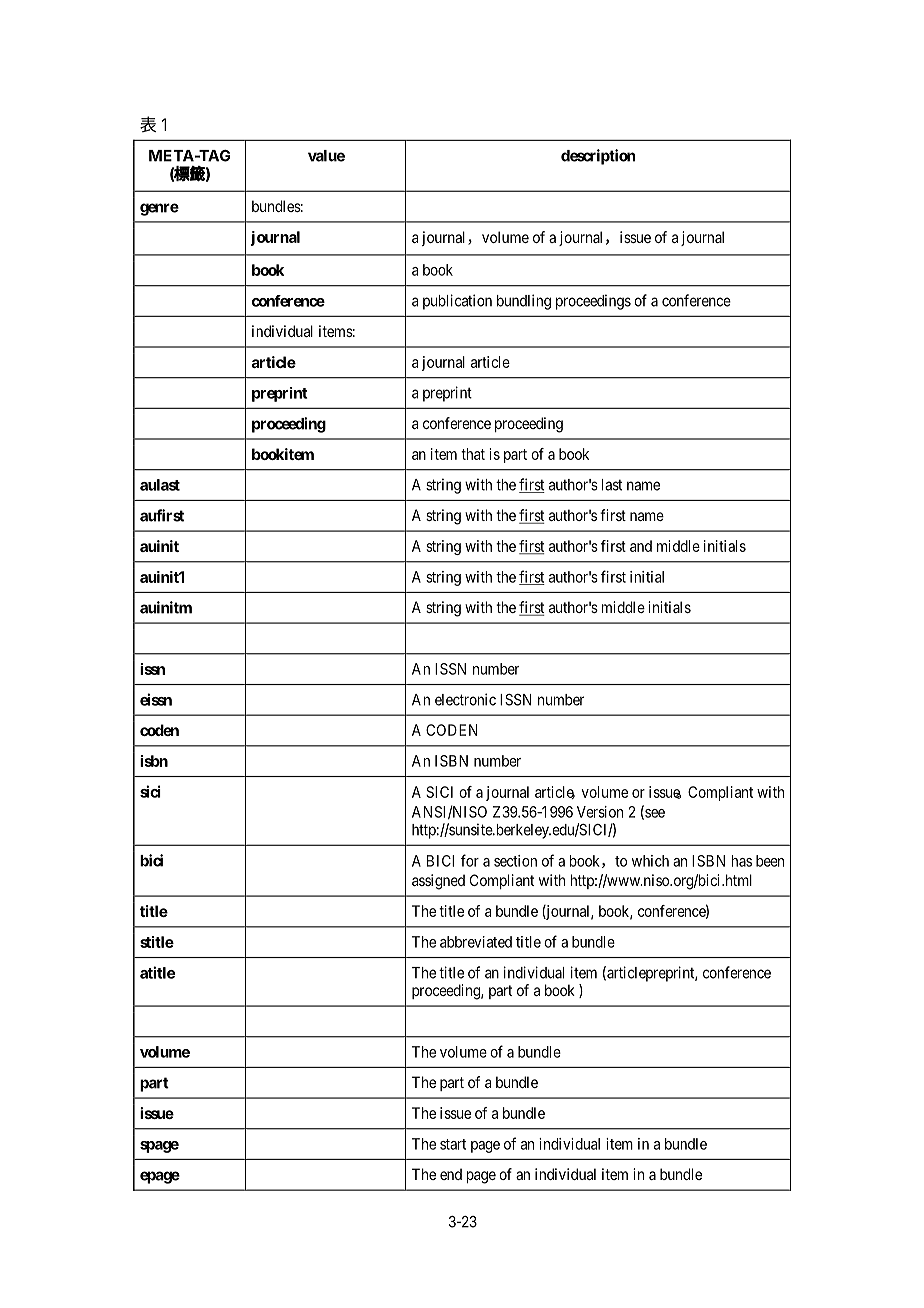 The image size is (924, 1308). Describe the element at coordinates (438, 882) in the screenshot. I see `assigned` at that location.
